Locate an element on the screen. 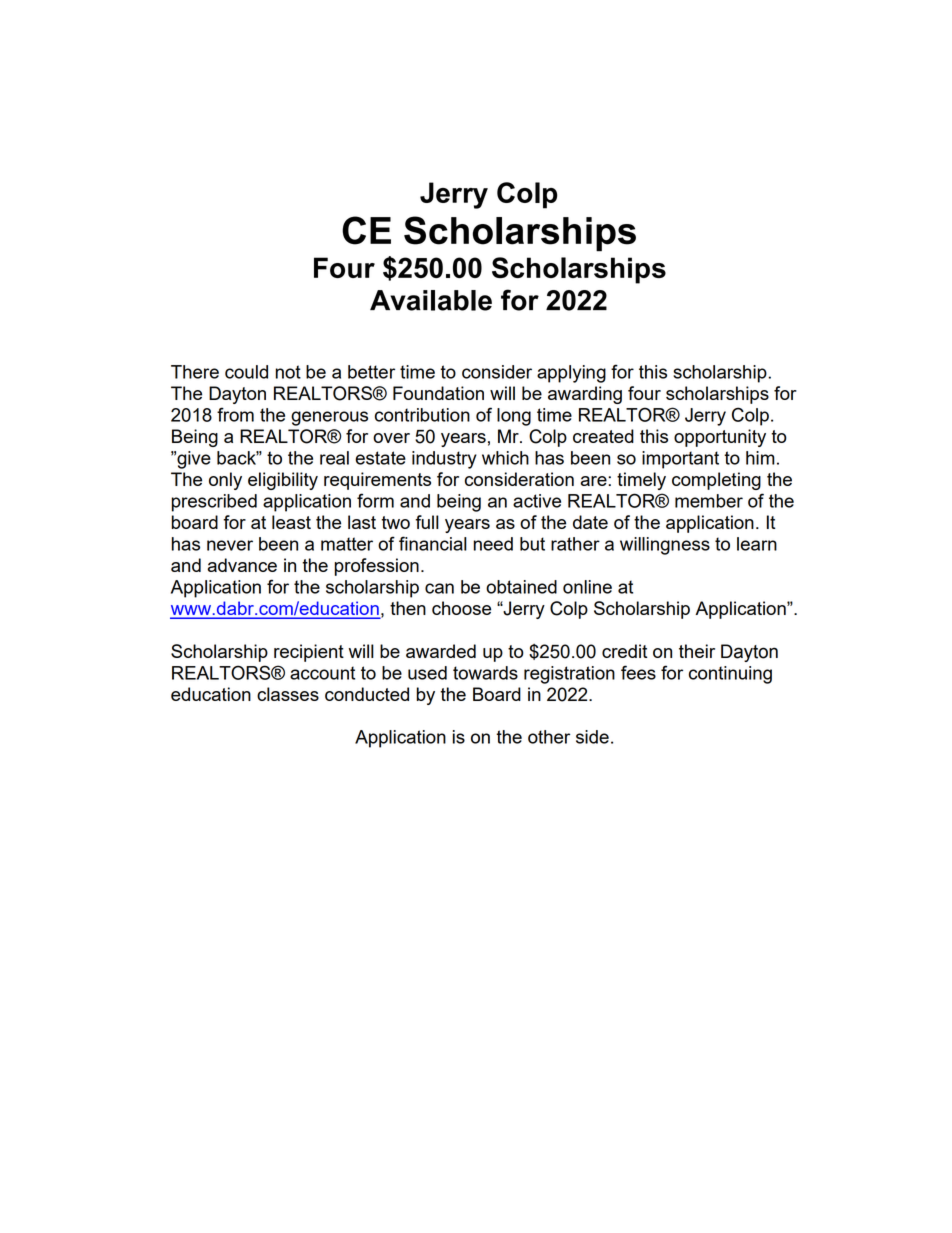 This screenshot has width=952, height=1233. advance is located at coordinates (242, 565).
